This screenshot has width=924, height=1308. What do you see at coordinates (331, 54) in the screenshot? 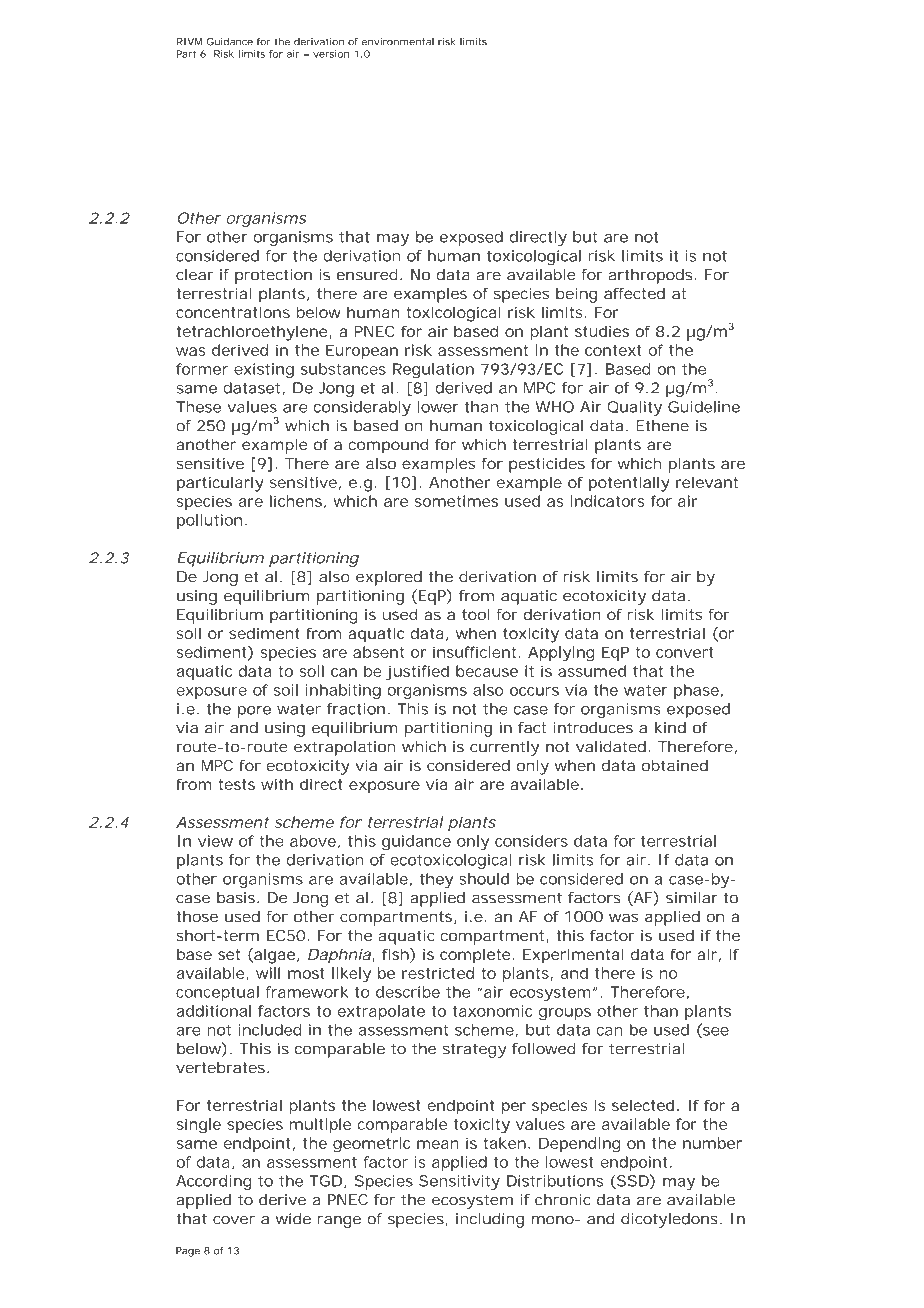
I see `version` at bounding box center [331, 54].
